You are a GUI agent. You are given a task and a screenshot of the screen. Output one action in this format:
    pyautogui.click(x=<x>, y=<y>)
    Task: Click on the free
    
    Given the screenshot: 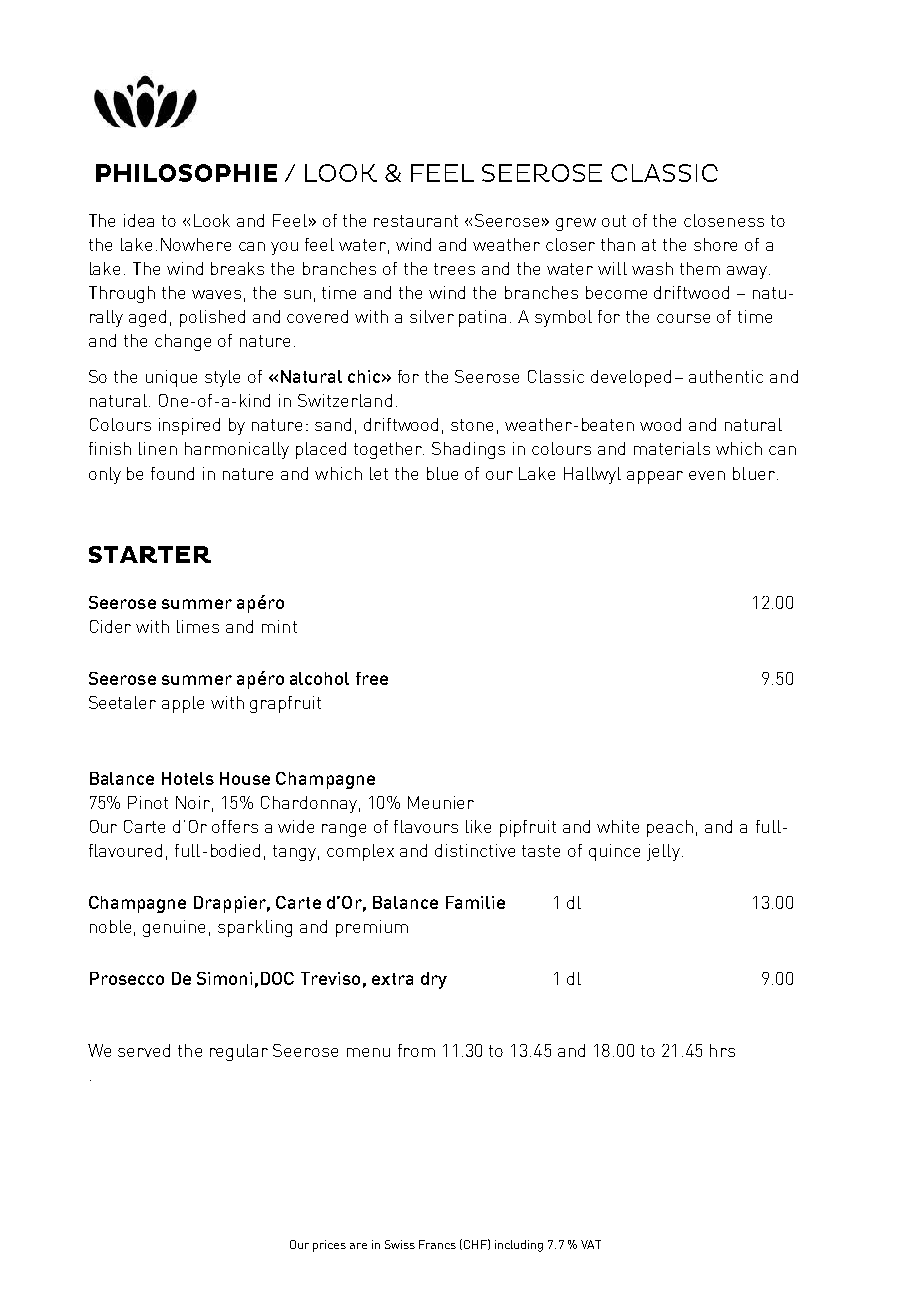 What is the action you would take?
    pyautogui.click(x=372, y=678)
